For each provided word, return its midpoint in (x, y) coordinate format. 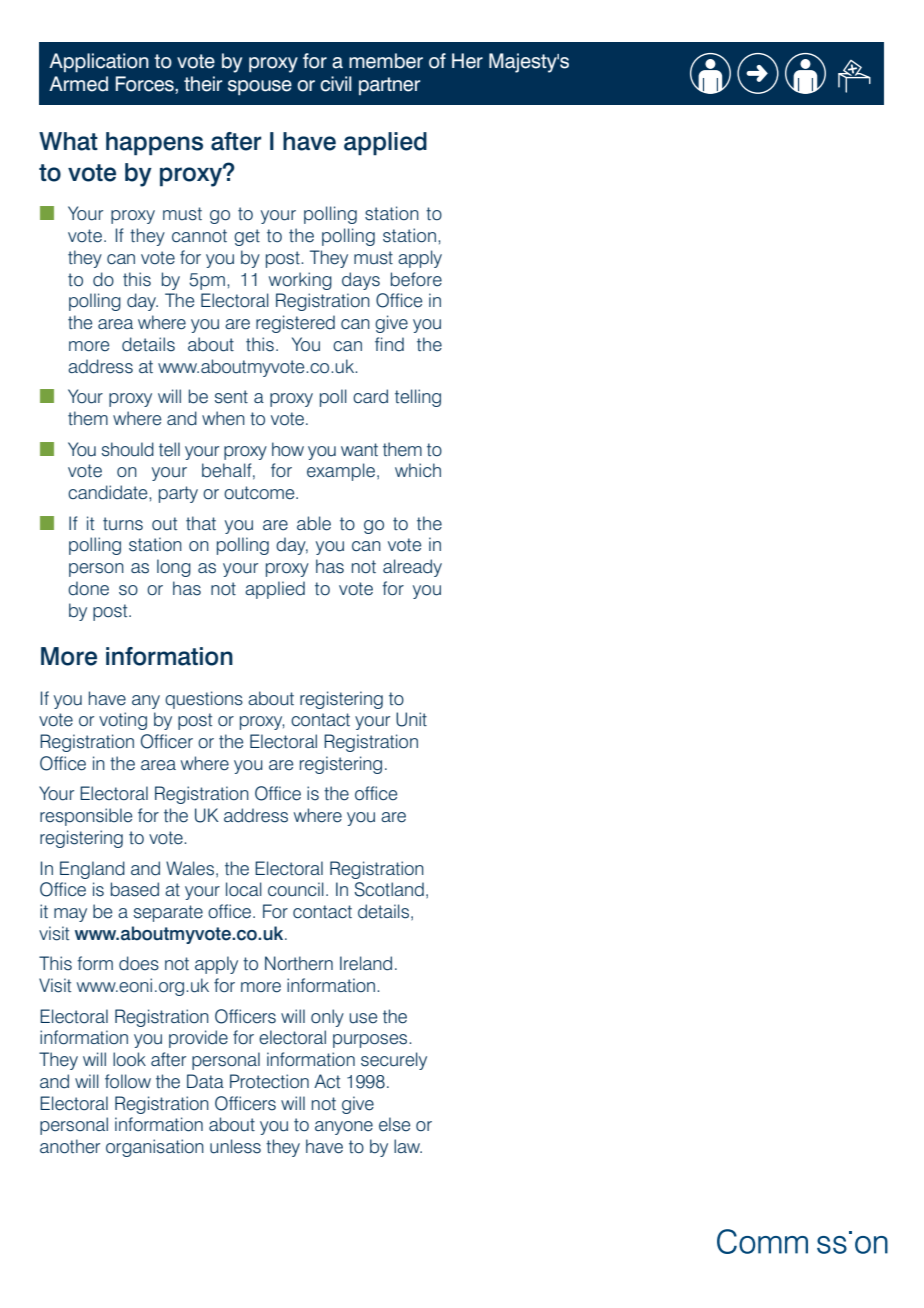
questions (204, 700)
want (359, 449)
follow (128, 1081)
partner (389, 86)
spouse (260, 87)
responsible (86, 817)
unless (235, 1146)
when (223, 418)
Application (99, 63)
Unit (411, 719)
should (128, 449)
